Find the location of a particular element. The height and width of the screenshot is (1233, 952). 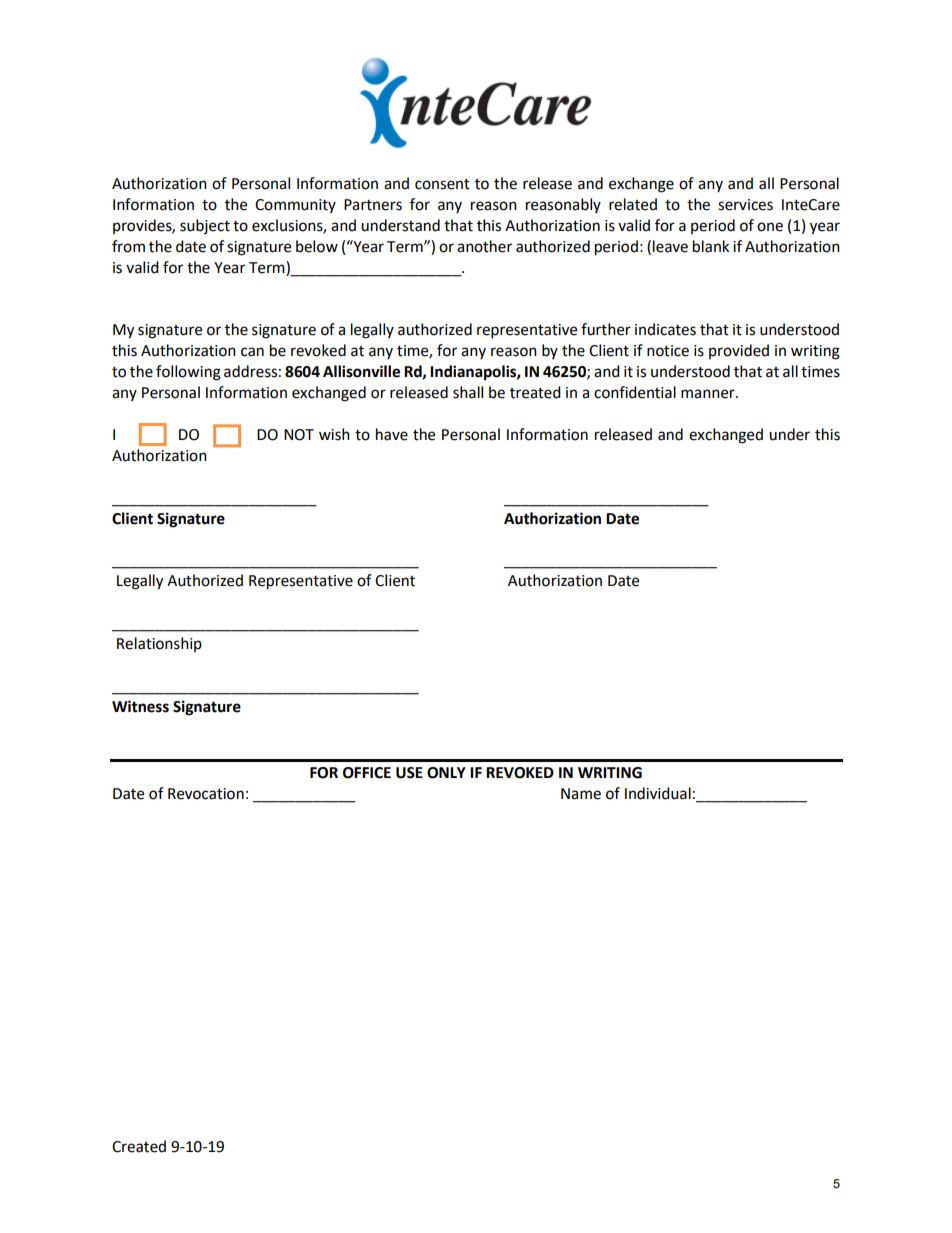

Created is located at coordinates (139, 1146).
